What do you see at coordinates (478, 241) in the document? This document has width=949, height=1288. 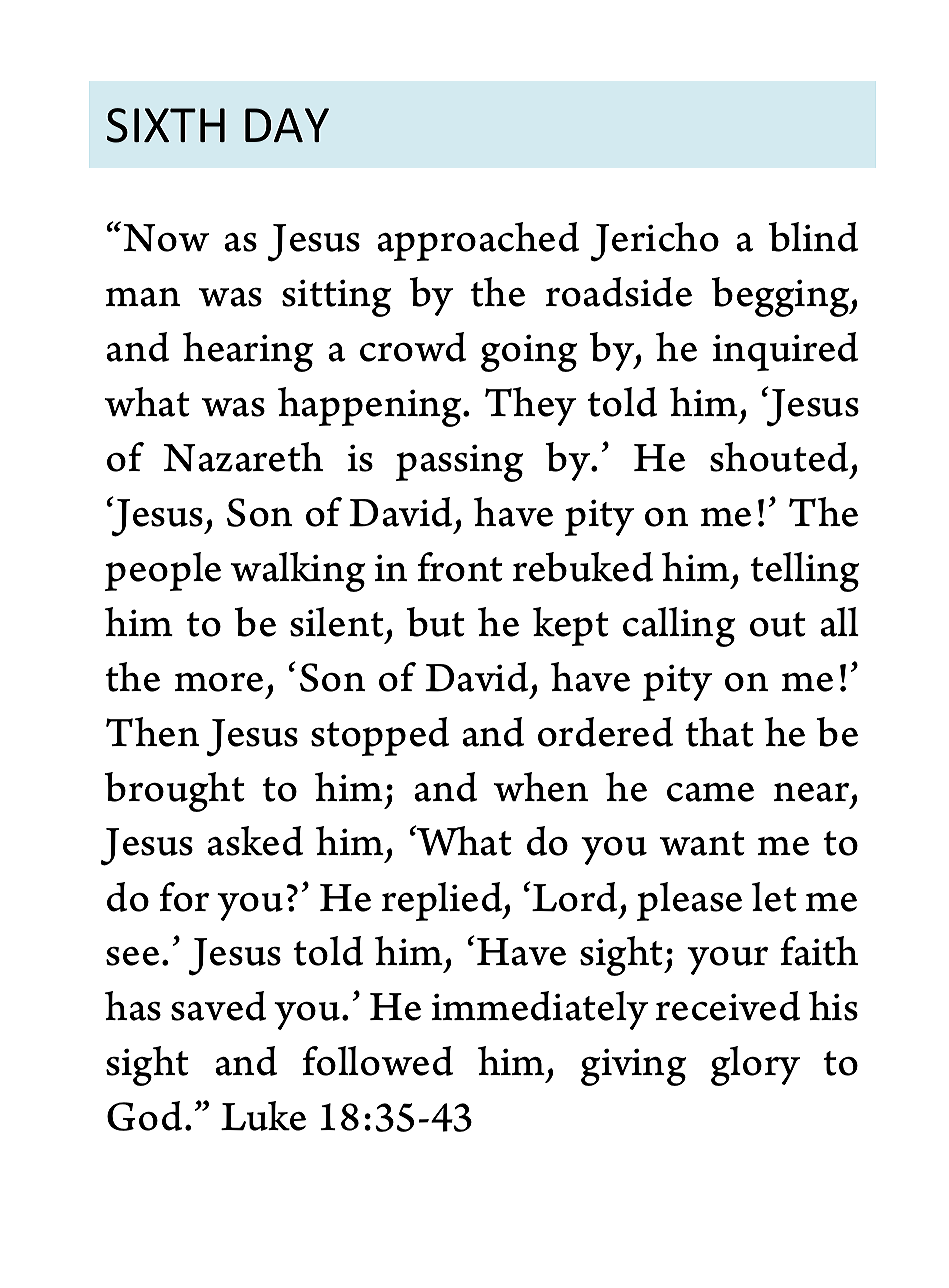 I see `approached` at bounding box center [478, 241].
